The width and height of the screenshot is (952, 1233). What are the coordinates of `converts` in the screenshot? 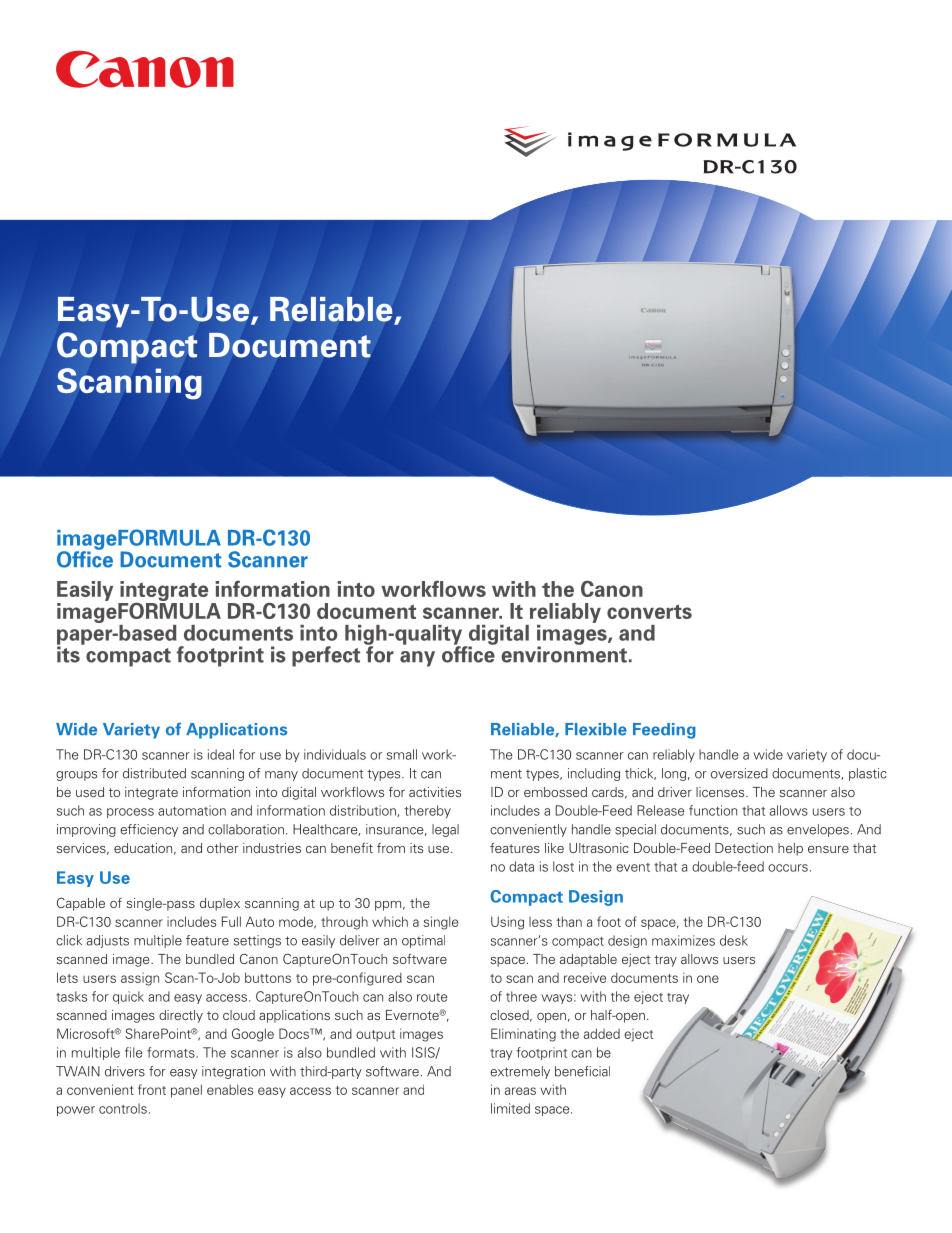 It's located at (649, 611).
